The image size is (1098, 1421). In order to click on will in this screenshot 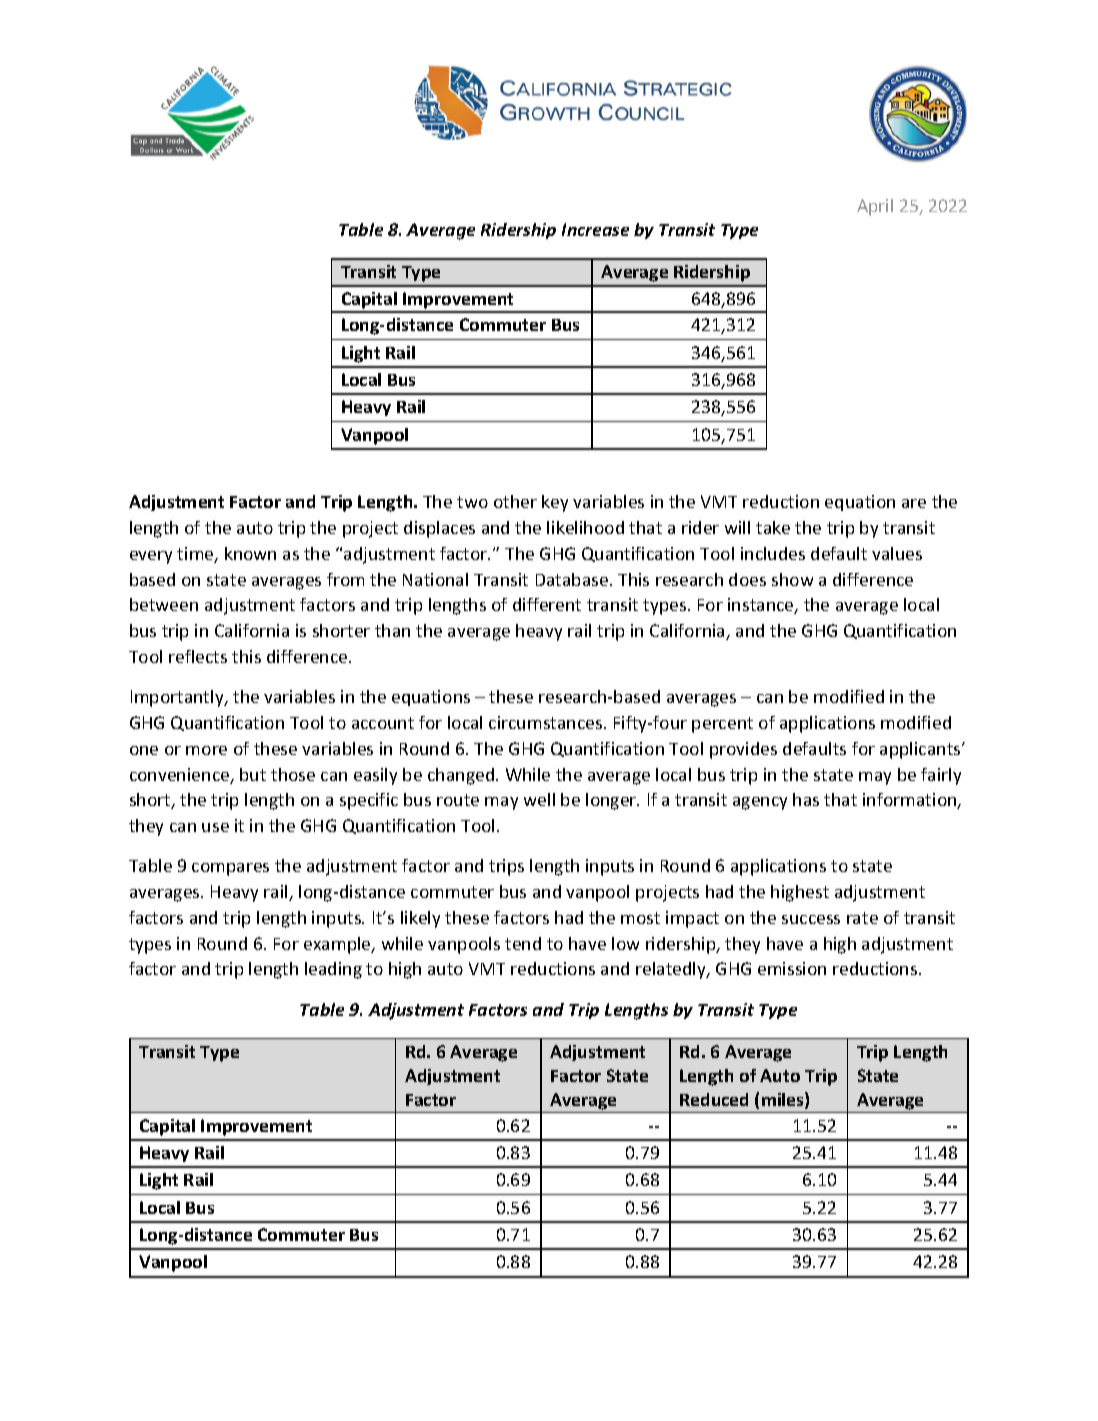, I will do `click(737, 527)`.
